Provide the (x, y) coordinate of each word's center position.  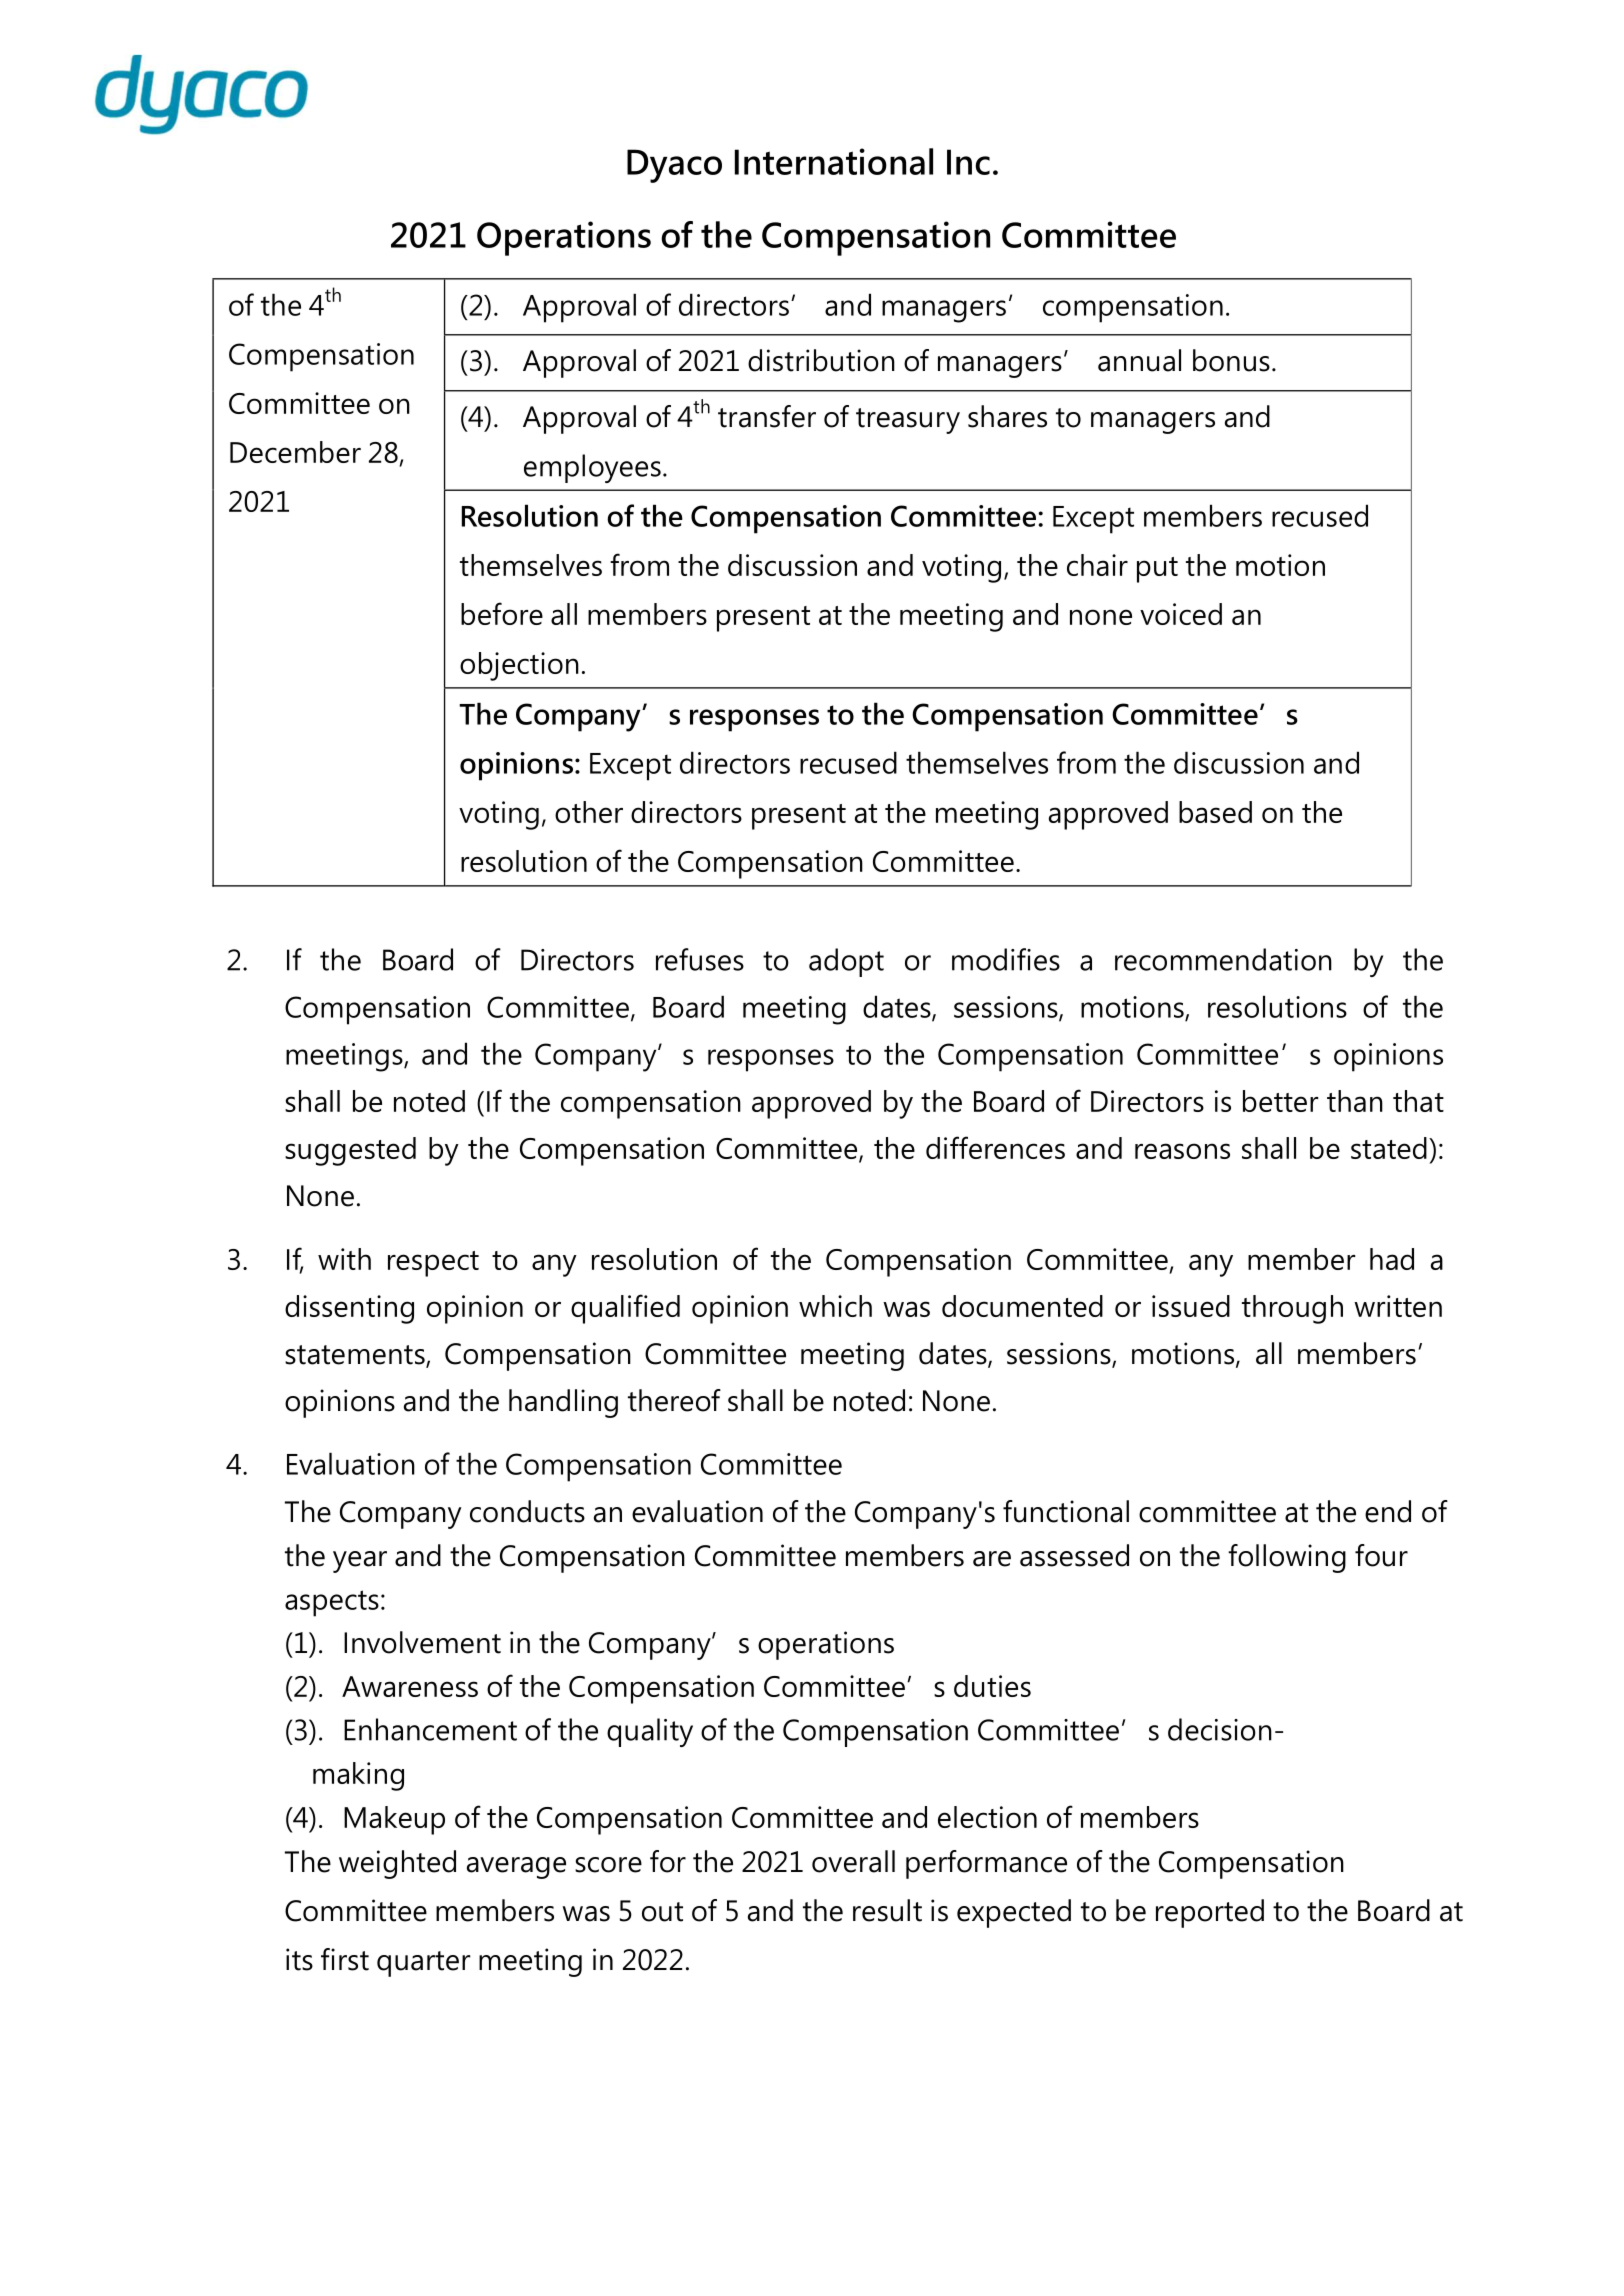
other (589, 812)
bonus (1231, 360)
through (1292, 1309)
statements (356, 1356)
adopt (846, 962)
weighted (397, 1864)
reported (1210, 1913)
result (887, 1910)
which (835, 1306)
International (834, 161)
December (295, 452)
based (1215, 812)
